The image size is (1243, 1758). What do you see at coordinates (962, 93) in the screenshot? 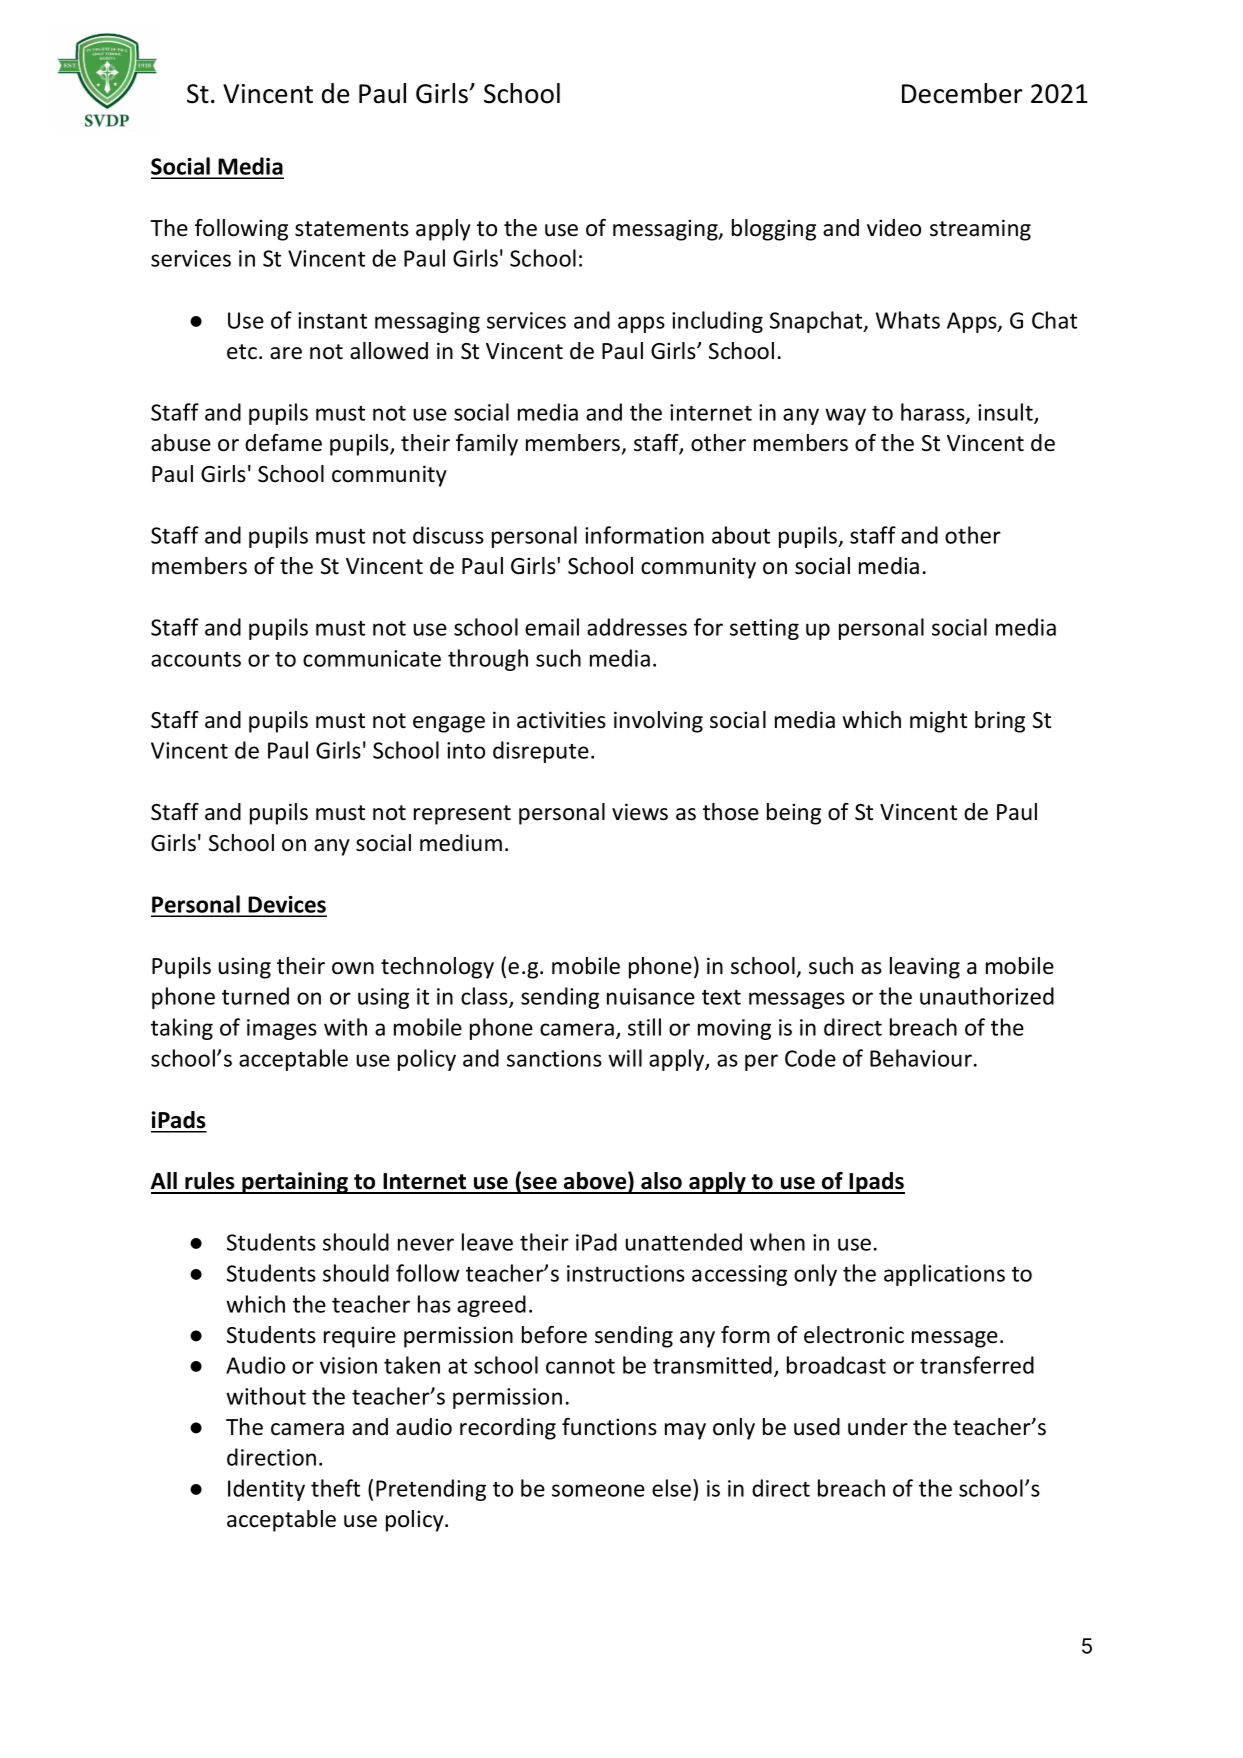
I see `December` at bounding box center [962, 93].
